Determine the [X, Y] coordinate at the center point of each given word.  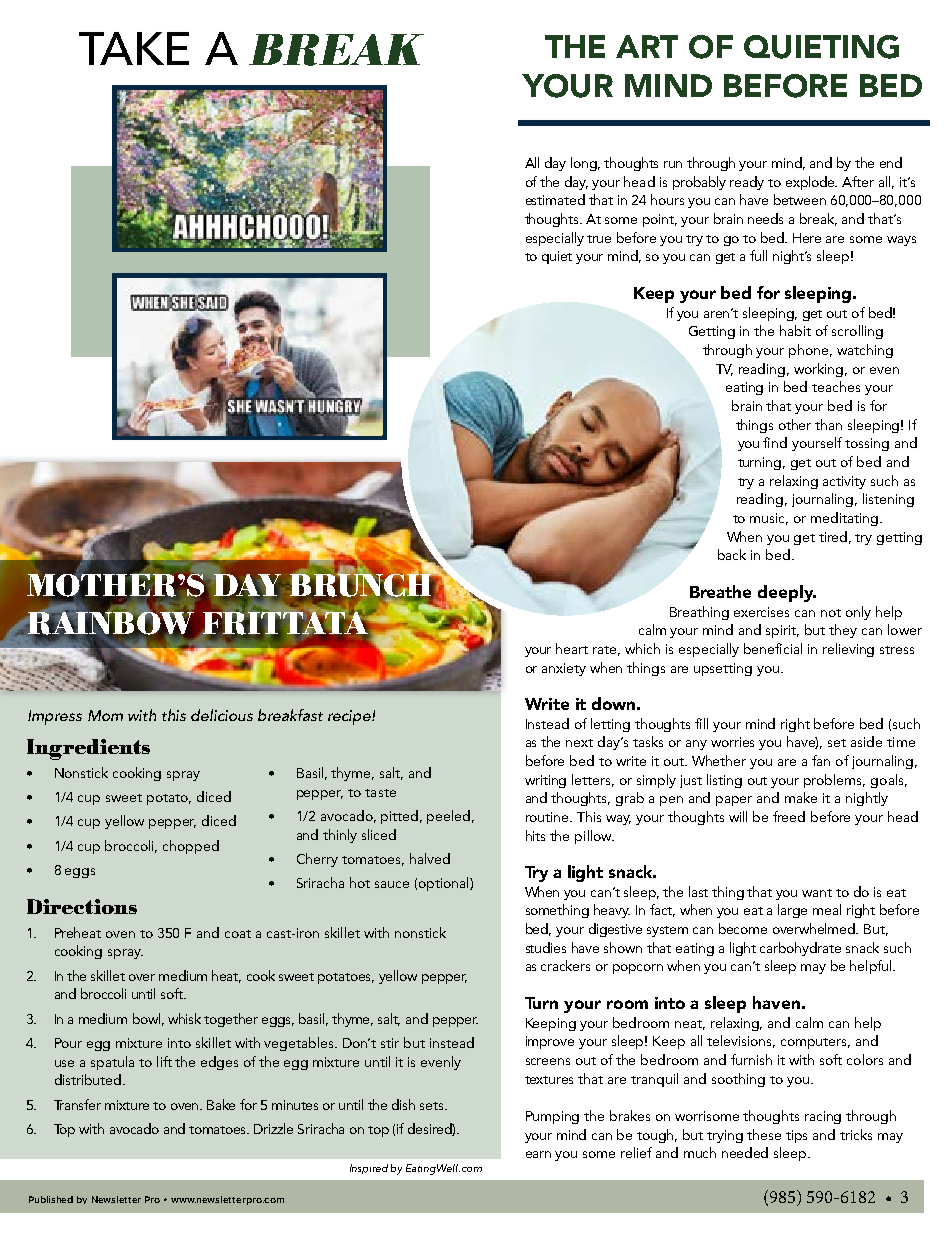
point [660, 220]
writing [545, 781]
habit [795, 330]
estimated [555, 199]
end [891, 162]
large [792, 911]
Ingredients [88, 749]
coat [238, 934]
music [769, 519]
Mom [105, 715]
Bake [221, 1104]
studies [546, 947]
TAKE [134, 48]
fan [821, 760]
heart [572, 648]
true [599, 239]
